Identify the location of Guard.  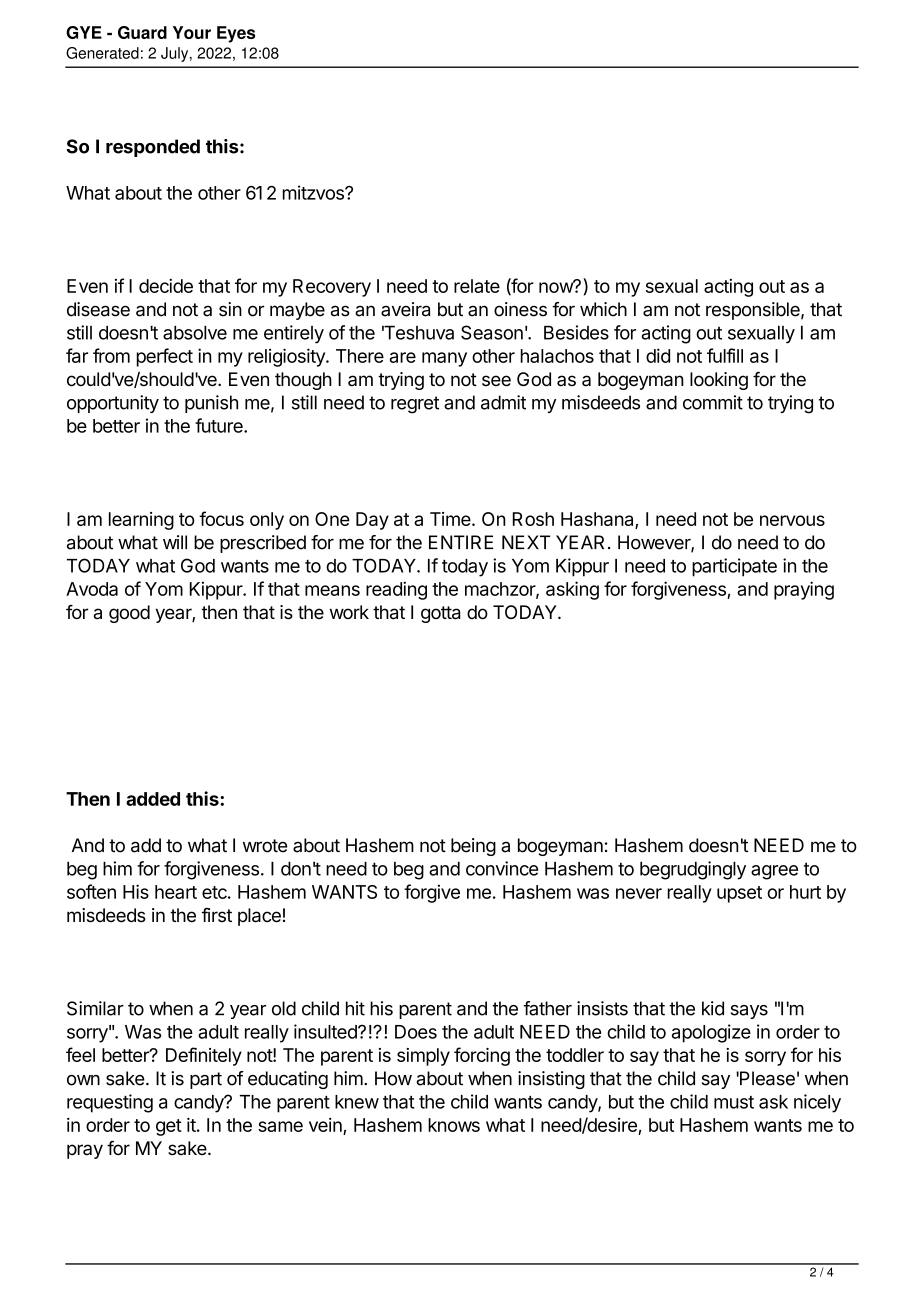
(142, 32).
